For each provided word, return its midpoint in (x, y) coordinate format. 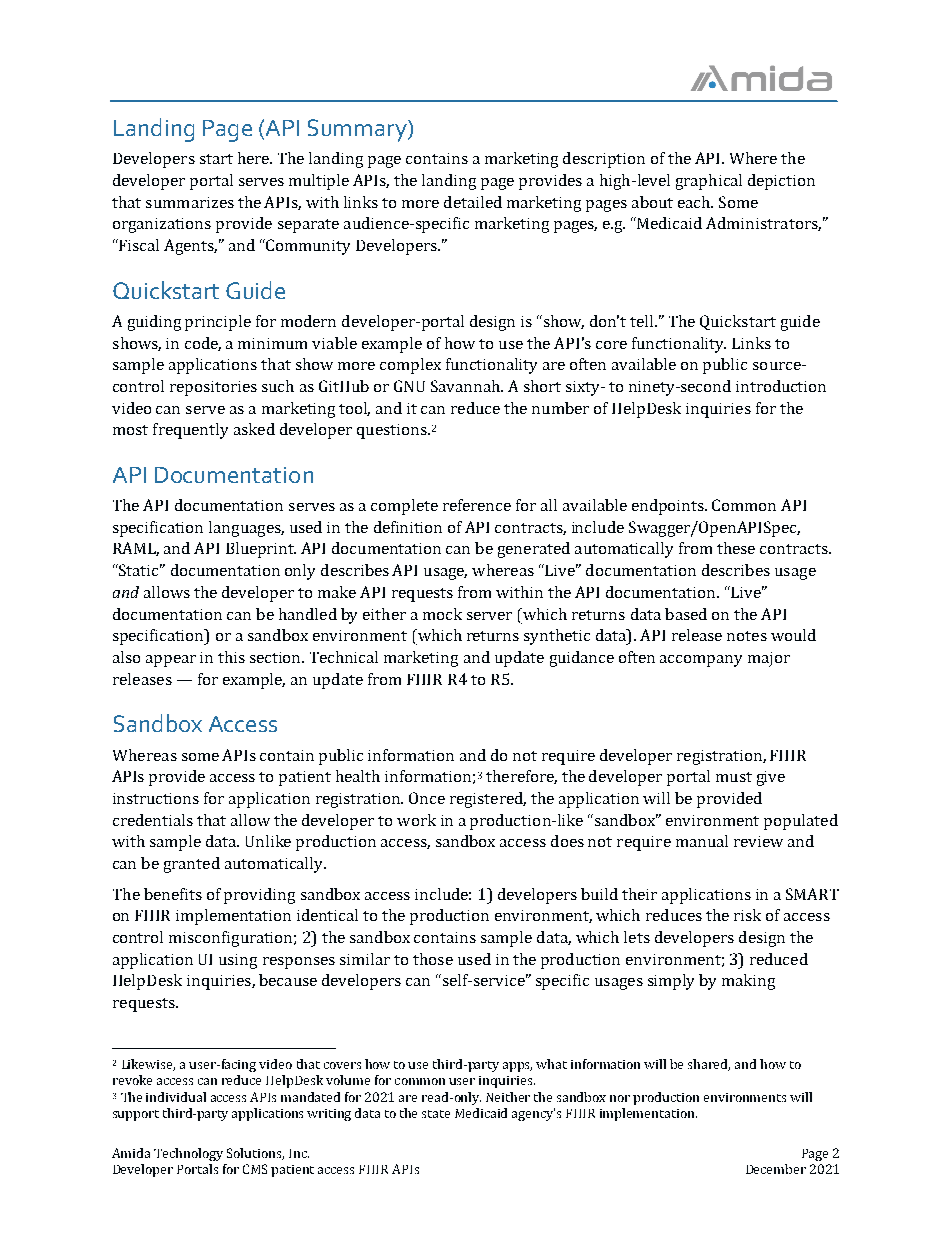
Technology (188, 1154)
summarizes (190, 202)
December (776, 1169)
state (436, 1114)
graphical (709, 182)
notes (747, 636)
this (231, 657)
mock (442, 614)
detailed (473, 202)
